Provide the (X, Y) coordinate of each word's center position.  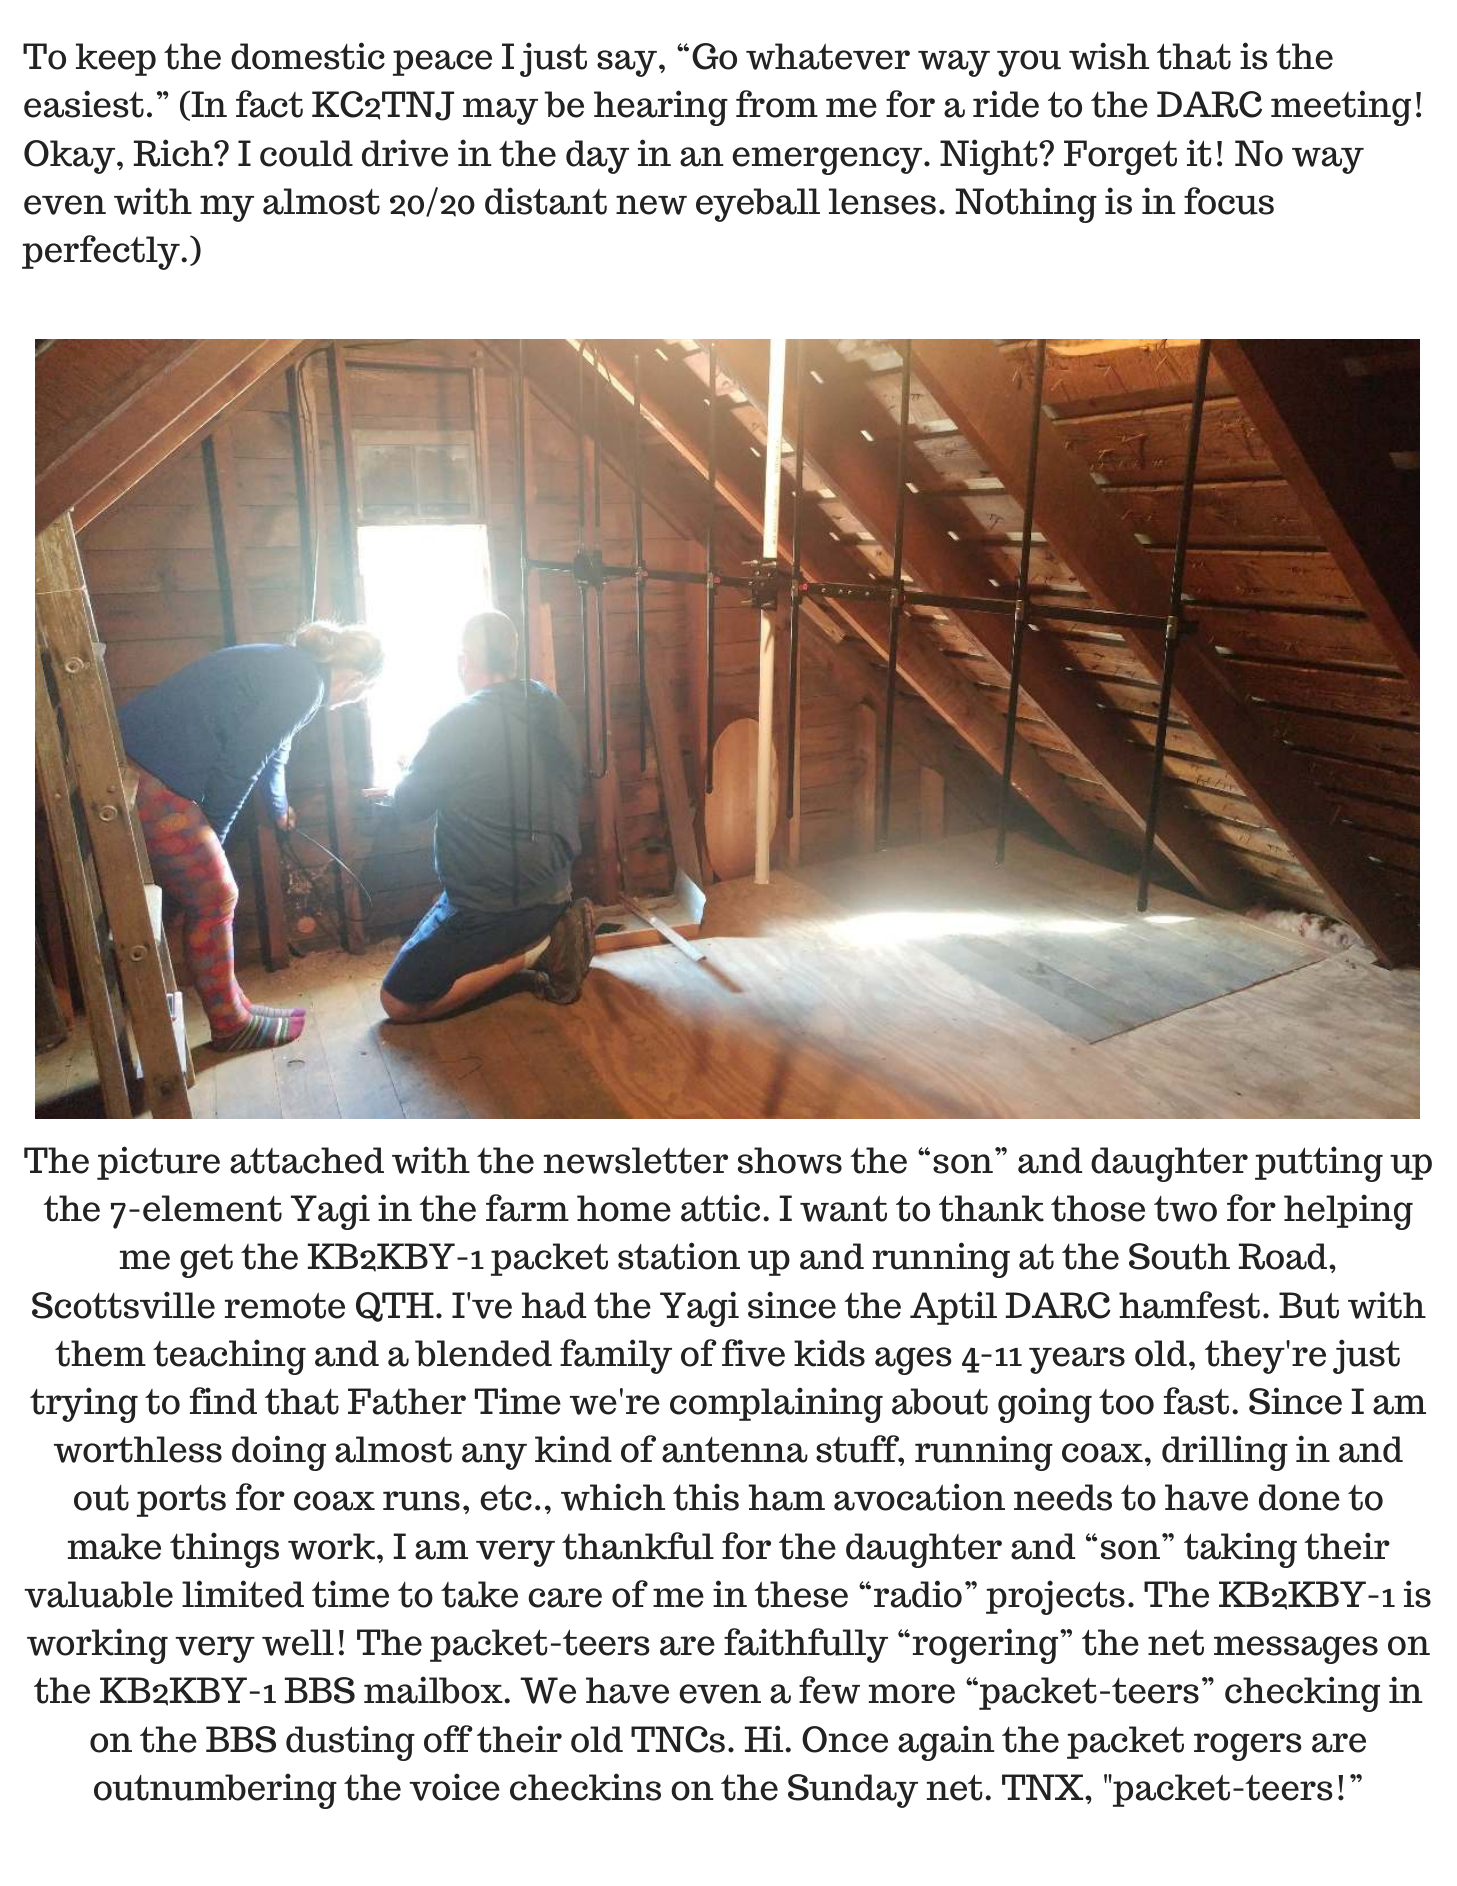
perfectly (102, 252)
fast (1196, 1401)
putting (1319, 1164)
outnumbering (215, 1791)
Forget (1120, 157)
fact (269, 104)
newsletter (636, 1160)
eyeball (758, 205)
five (753, 1353)
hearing (661, 108)
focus (1229, 201)
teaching (229, 1357)
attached (307, 1160)
